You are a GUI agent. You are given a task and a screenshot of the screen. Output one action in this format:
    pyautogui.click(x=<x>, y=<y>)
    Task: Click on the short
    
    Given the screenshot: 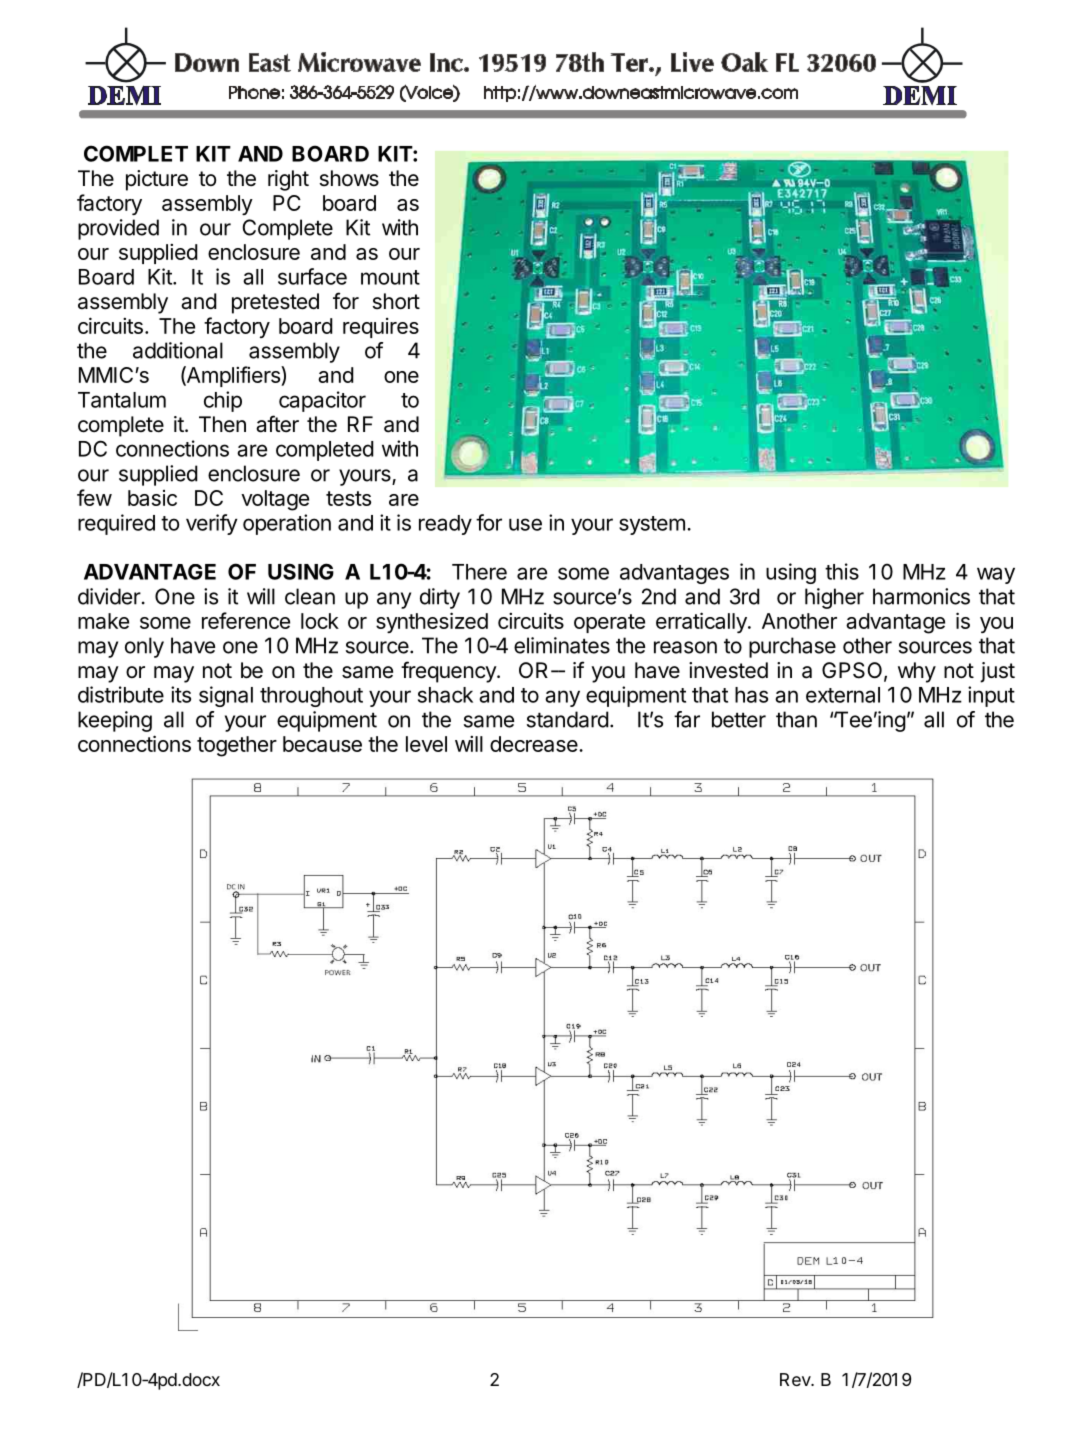 What is the action you would take?
    pyautogui.click(x=396, y=301)
